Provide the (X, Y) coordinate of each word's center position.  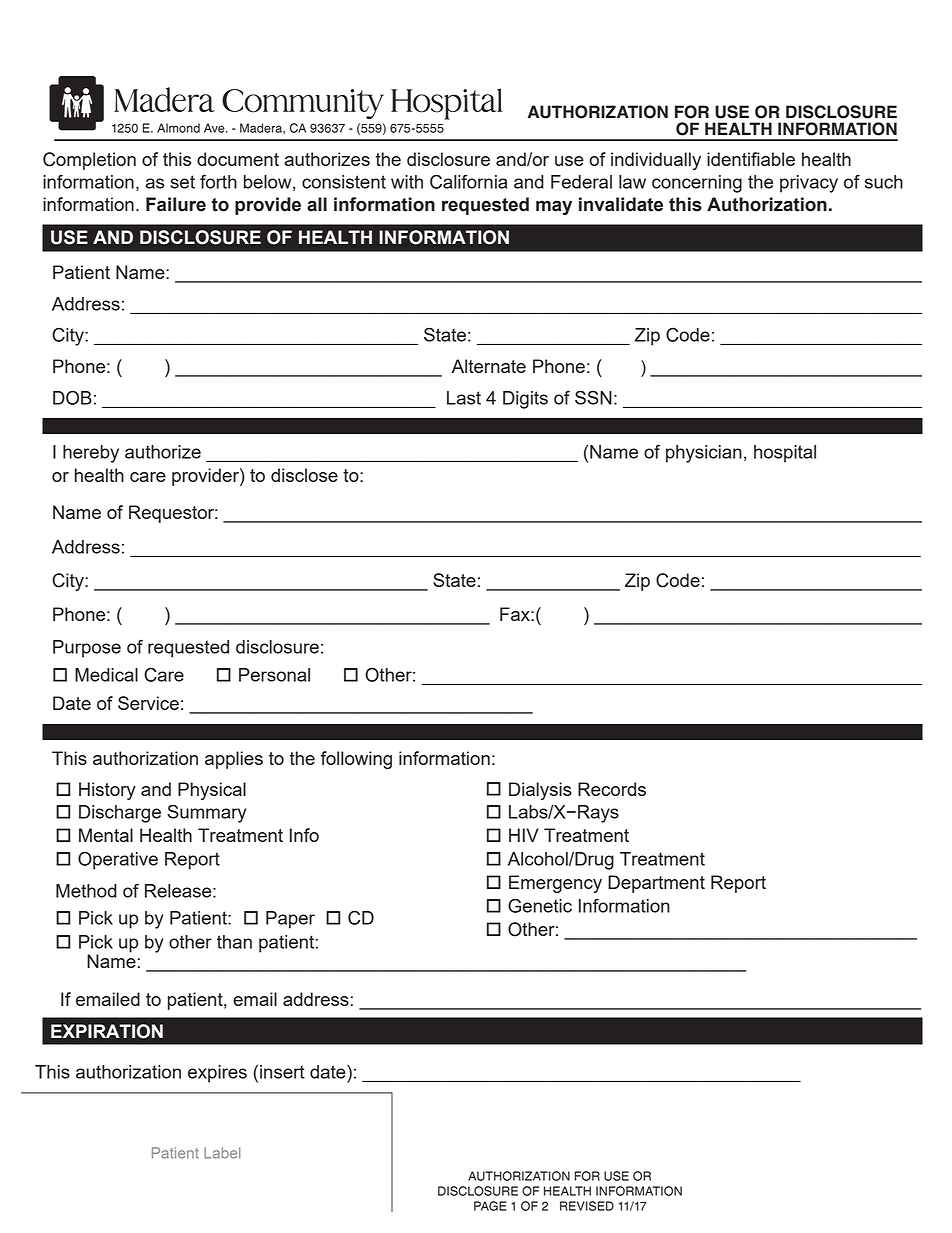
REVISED (587, 1206)
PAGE (490, 1206)
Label (222, 1153)
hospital (785, 454)
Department (656, 884)
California (468, 181)
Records (612, 789)
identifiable (751, 159)
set (182, 182)
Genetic (540, 905)
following (356, 760)
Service (148, 703)
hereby (91, 454)
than (234, 942)
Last (464, 398)
